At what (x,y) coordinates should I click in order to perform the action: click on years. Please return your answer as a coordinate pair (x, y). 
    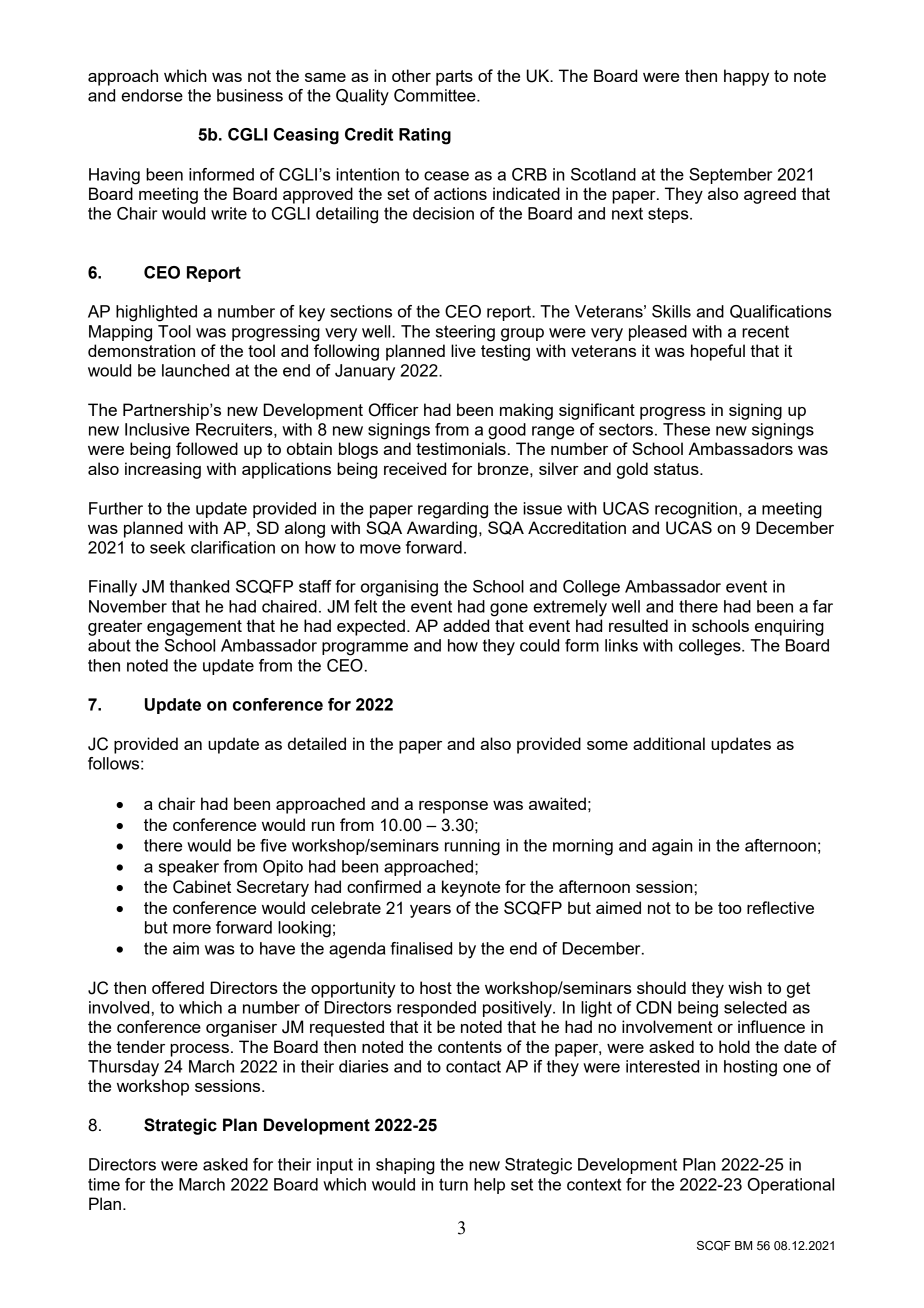
    Looking at the image, I should click on (430, 911).
